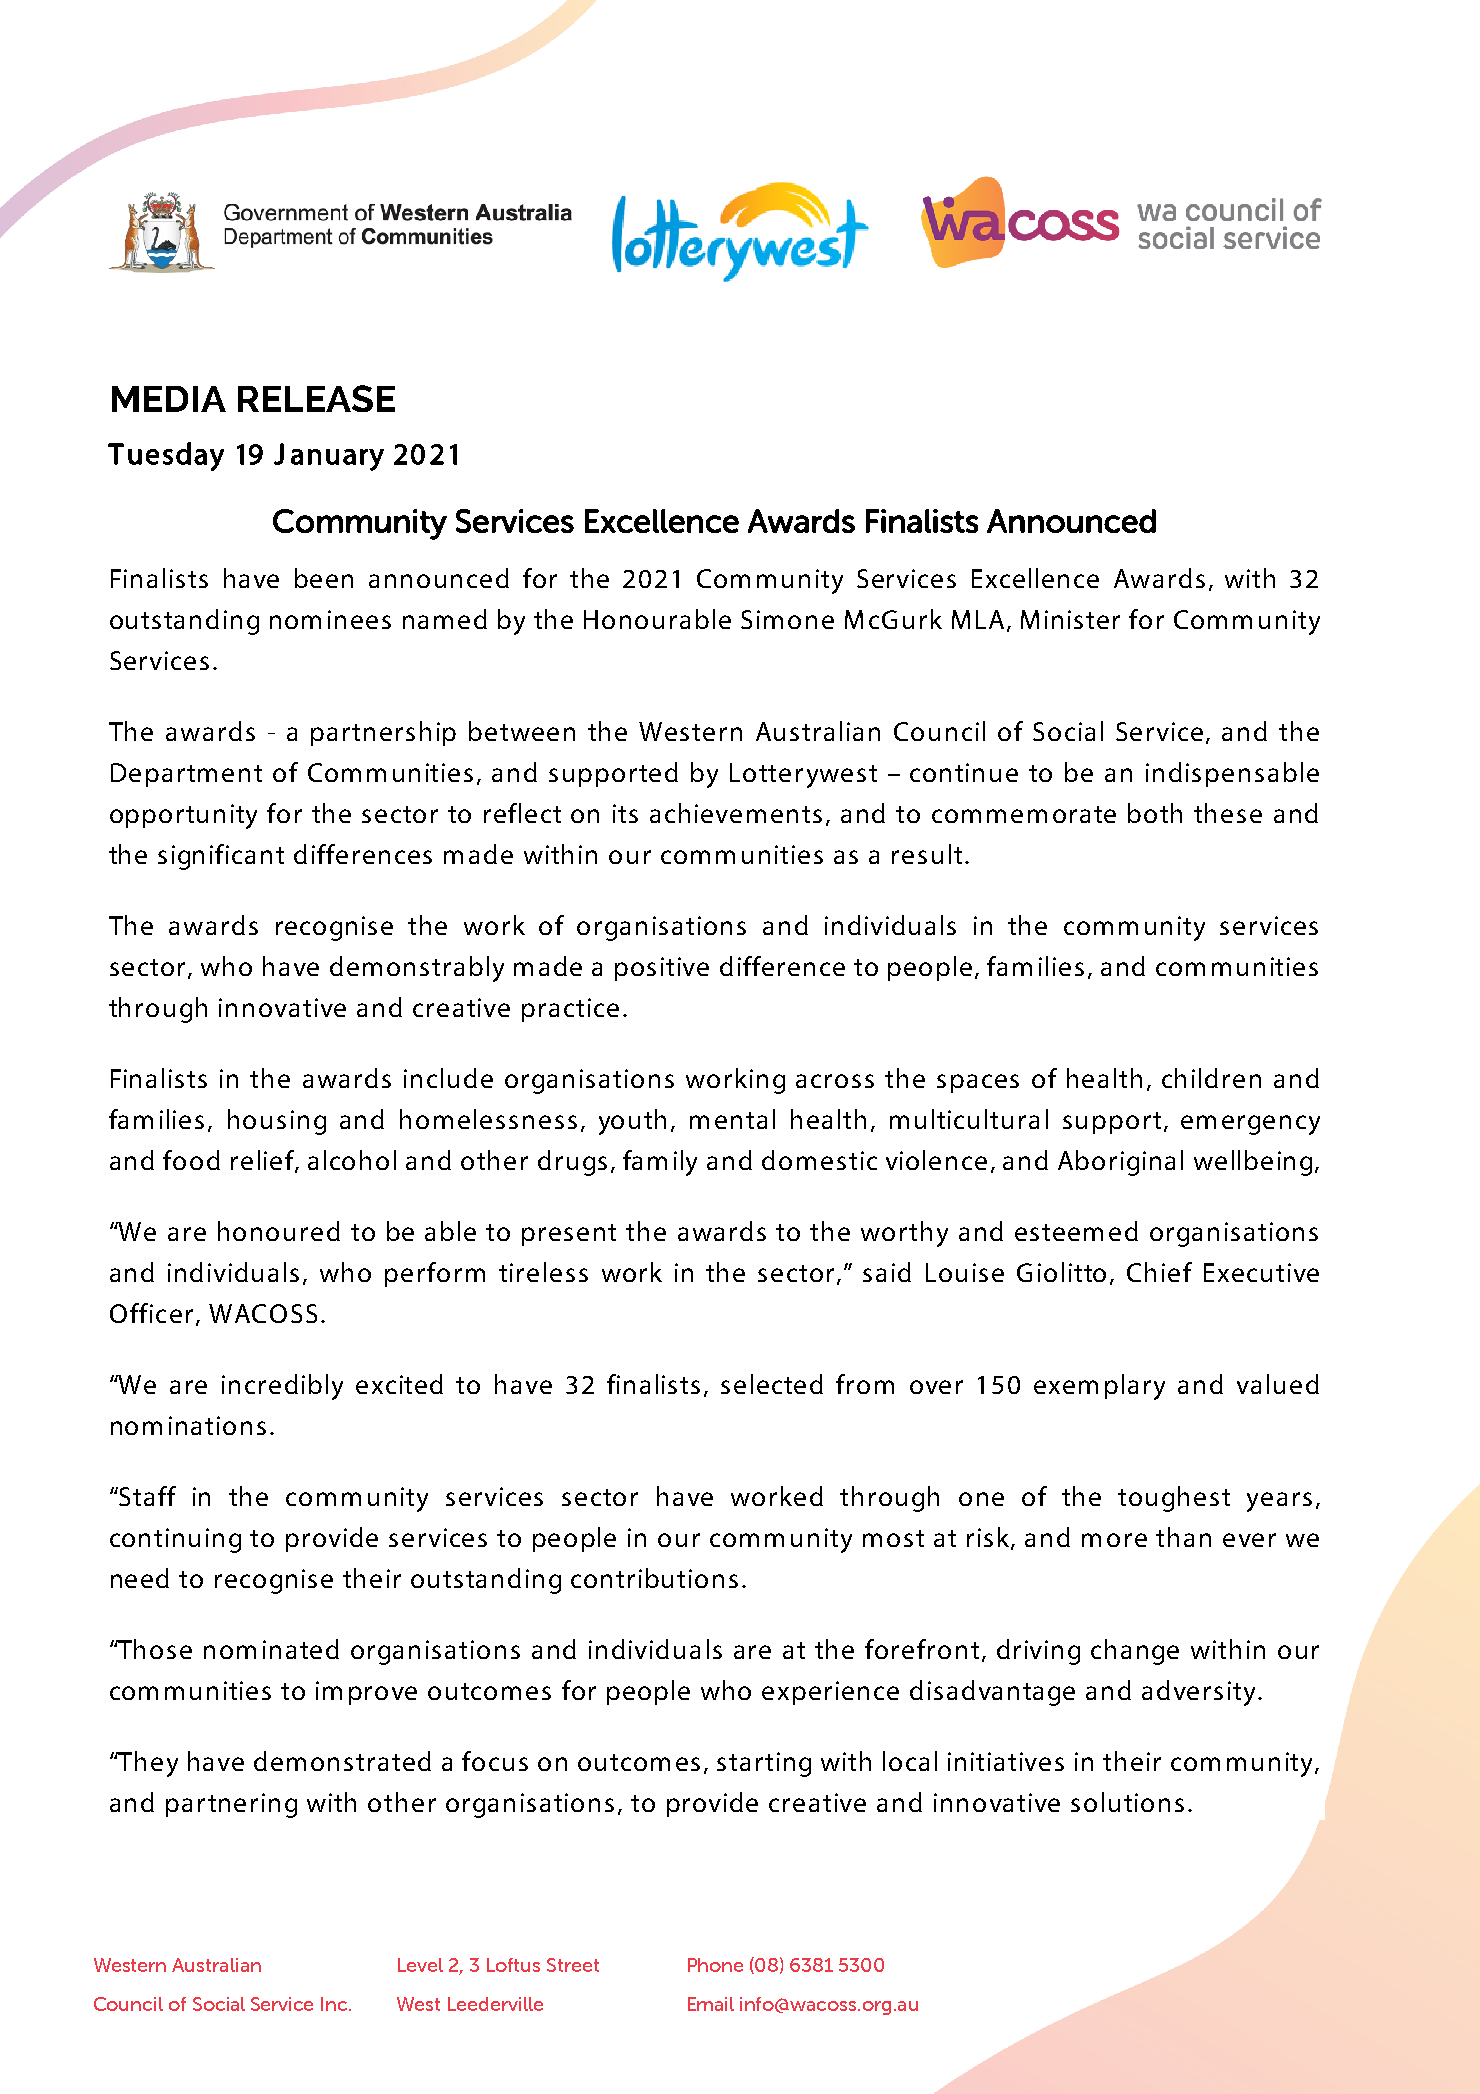 This screenshot has height=2094, width=1480. I want to click on Simone, so click(787, 619).
